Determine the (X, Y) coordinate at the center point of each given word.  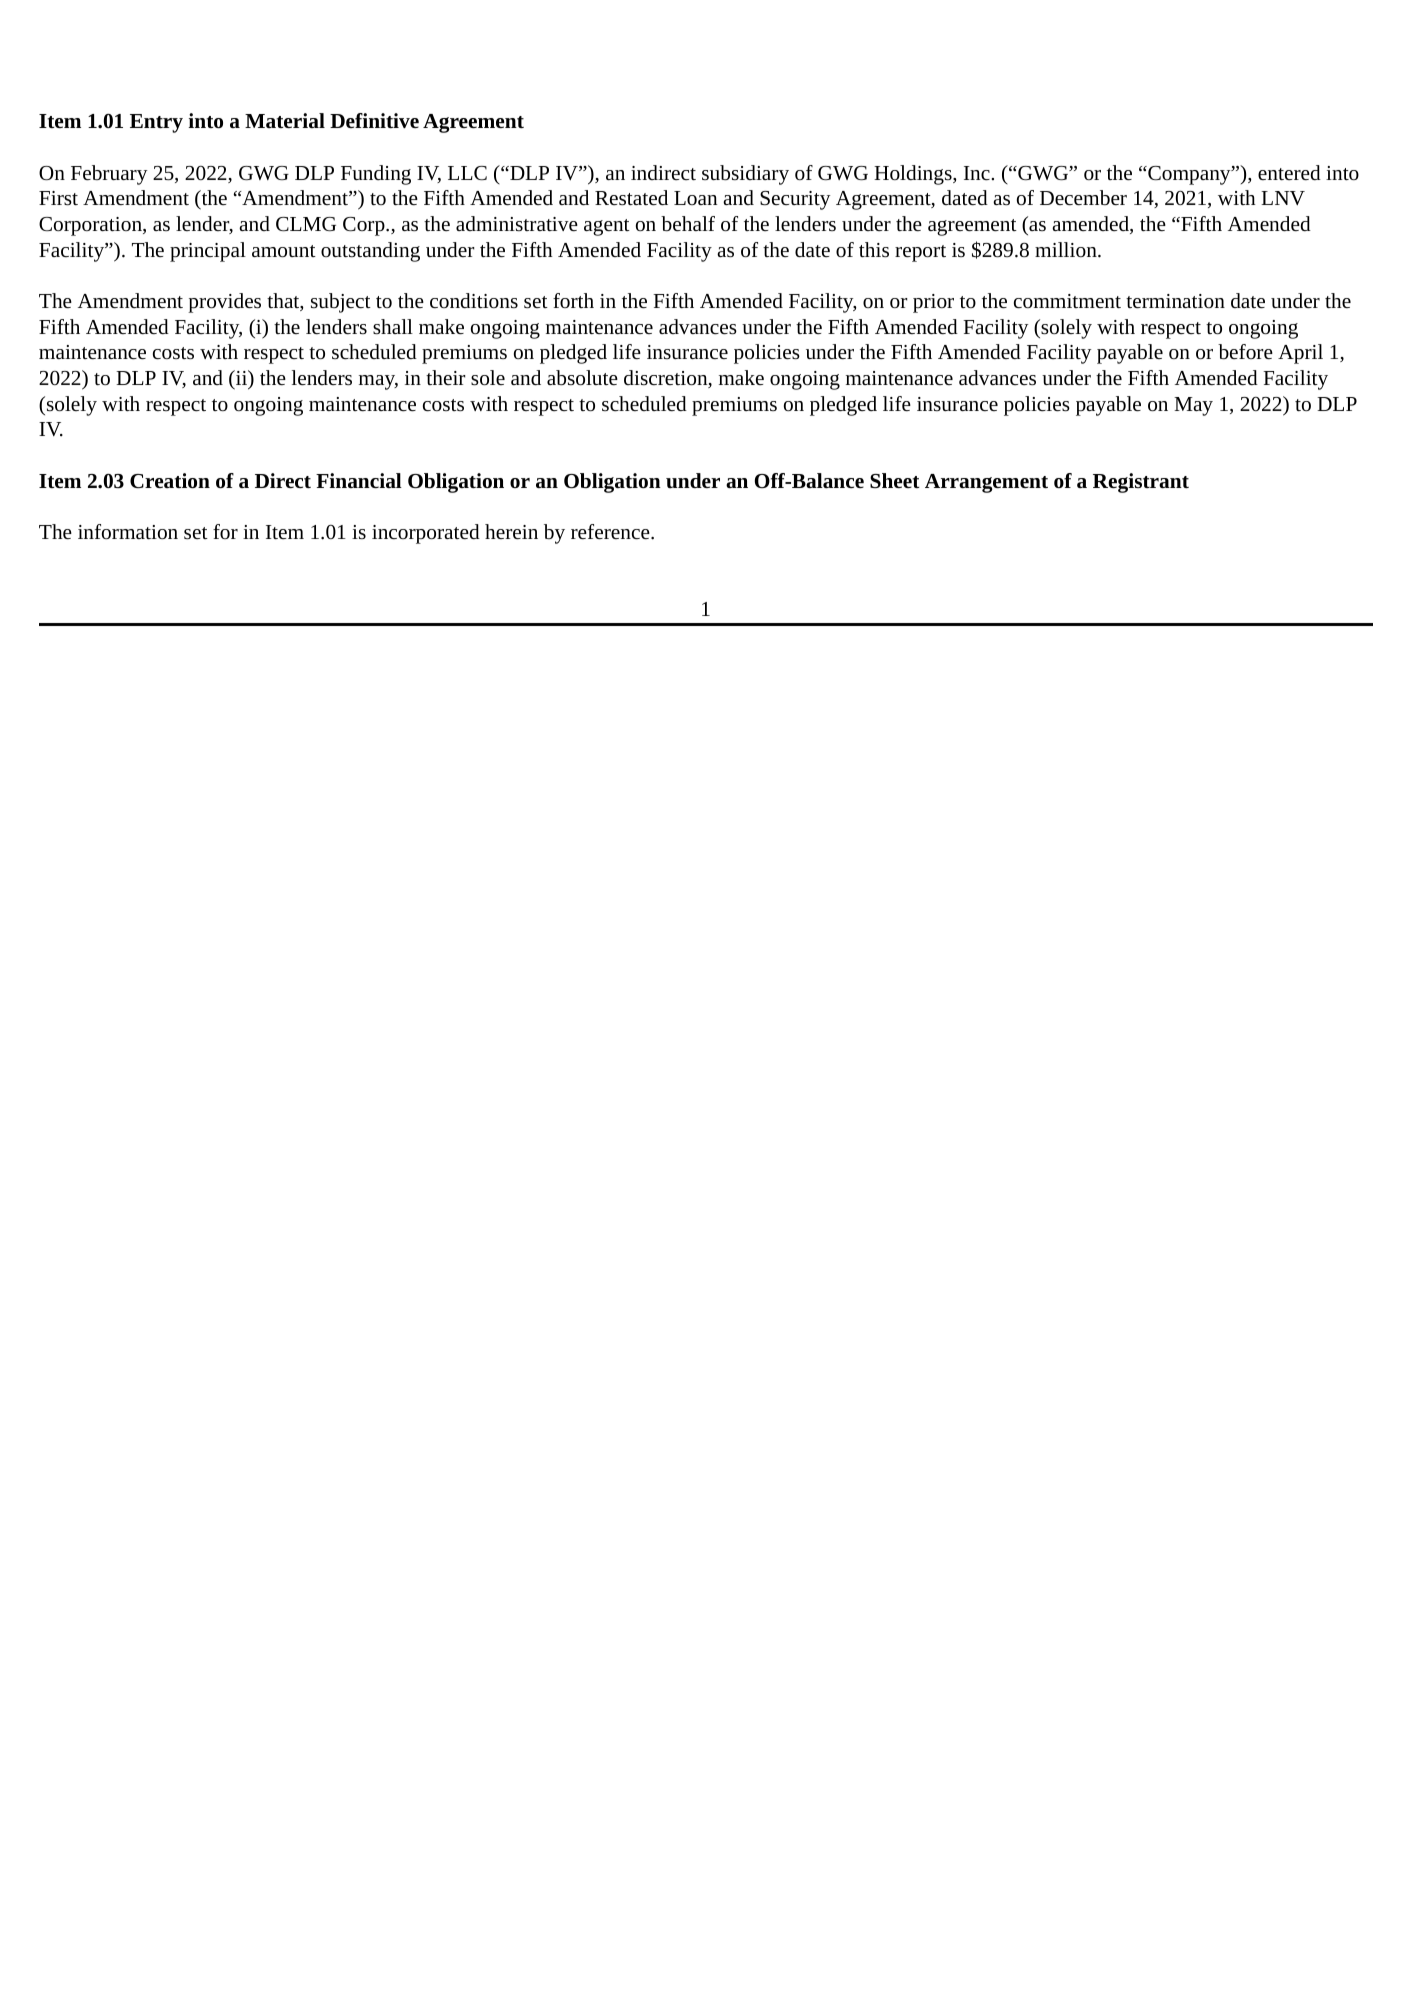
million (1067, 249)
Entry (156, 123)
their (445, 377)
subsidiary (745, 175)
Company (1189, 175)
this (874, 249)
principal (208, 252)
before (1245, 351)
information (128, 531)
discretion (667, 379)
